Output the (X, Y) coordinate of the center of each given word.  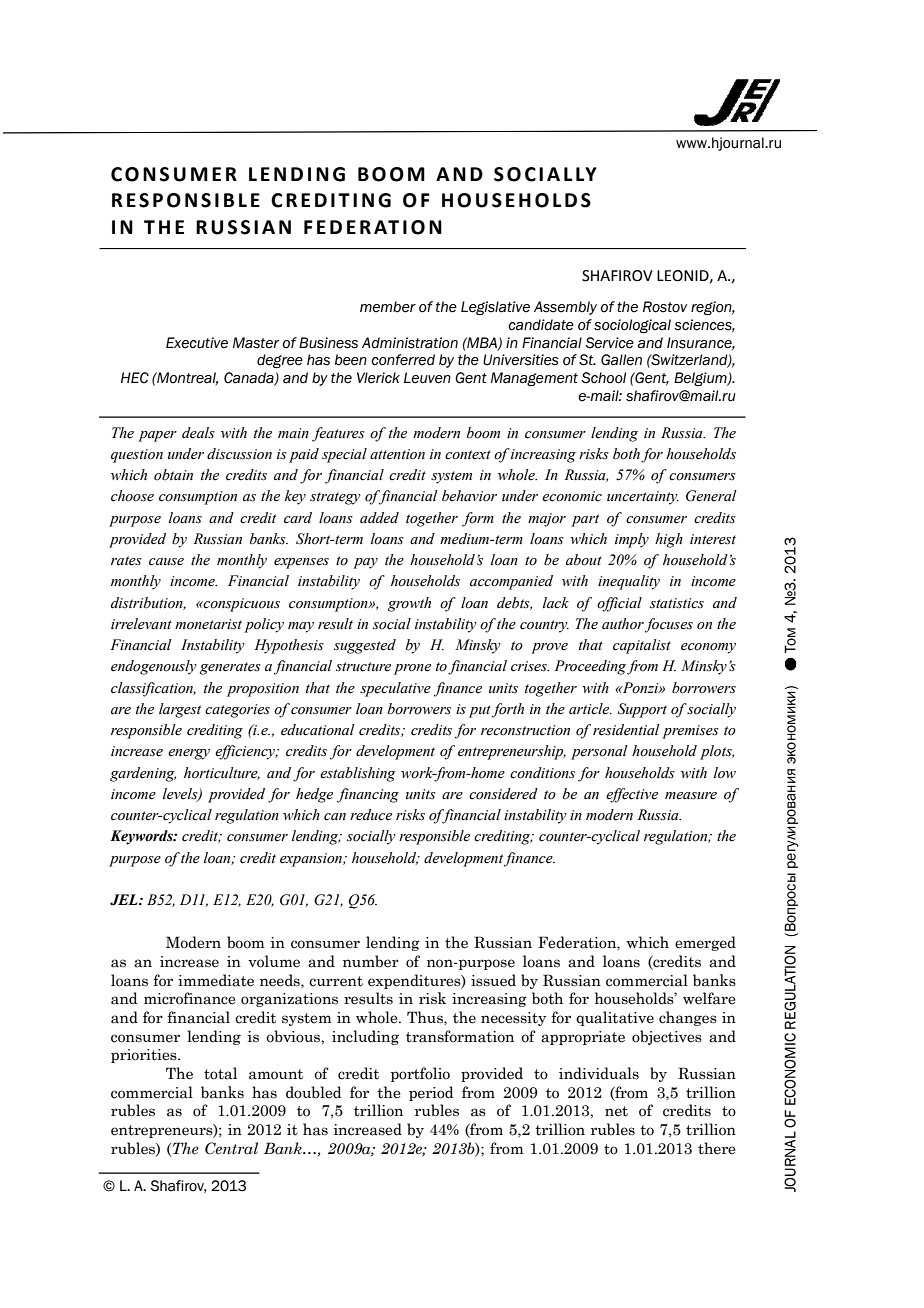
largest (180, 710)
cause (166, 562)
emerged (705, 943)
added (379, 518)
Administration (410, 343)
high (669, 540)
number (371, 961)
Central (231, 1148)
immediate (216, 980)
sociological (632, 326)
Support (642, 710)
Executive (197, 343)
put (480, 711)
